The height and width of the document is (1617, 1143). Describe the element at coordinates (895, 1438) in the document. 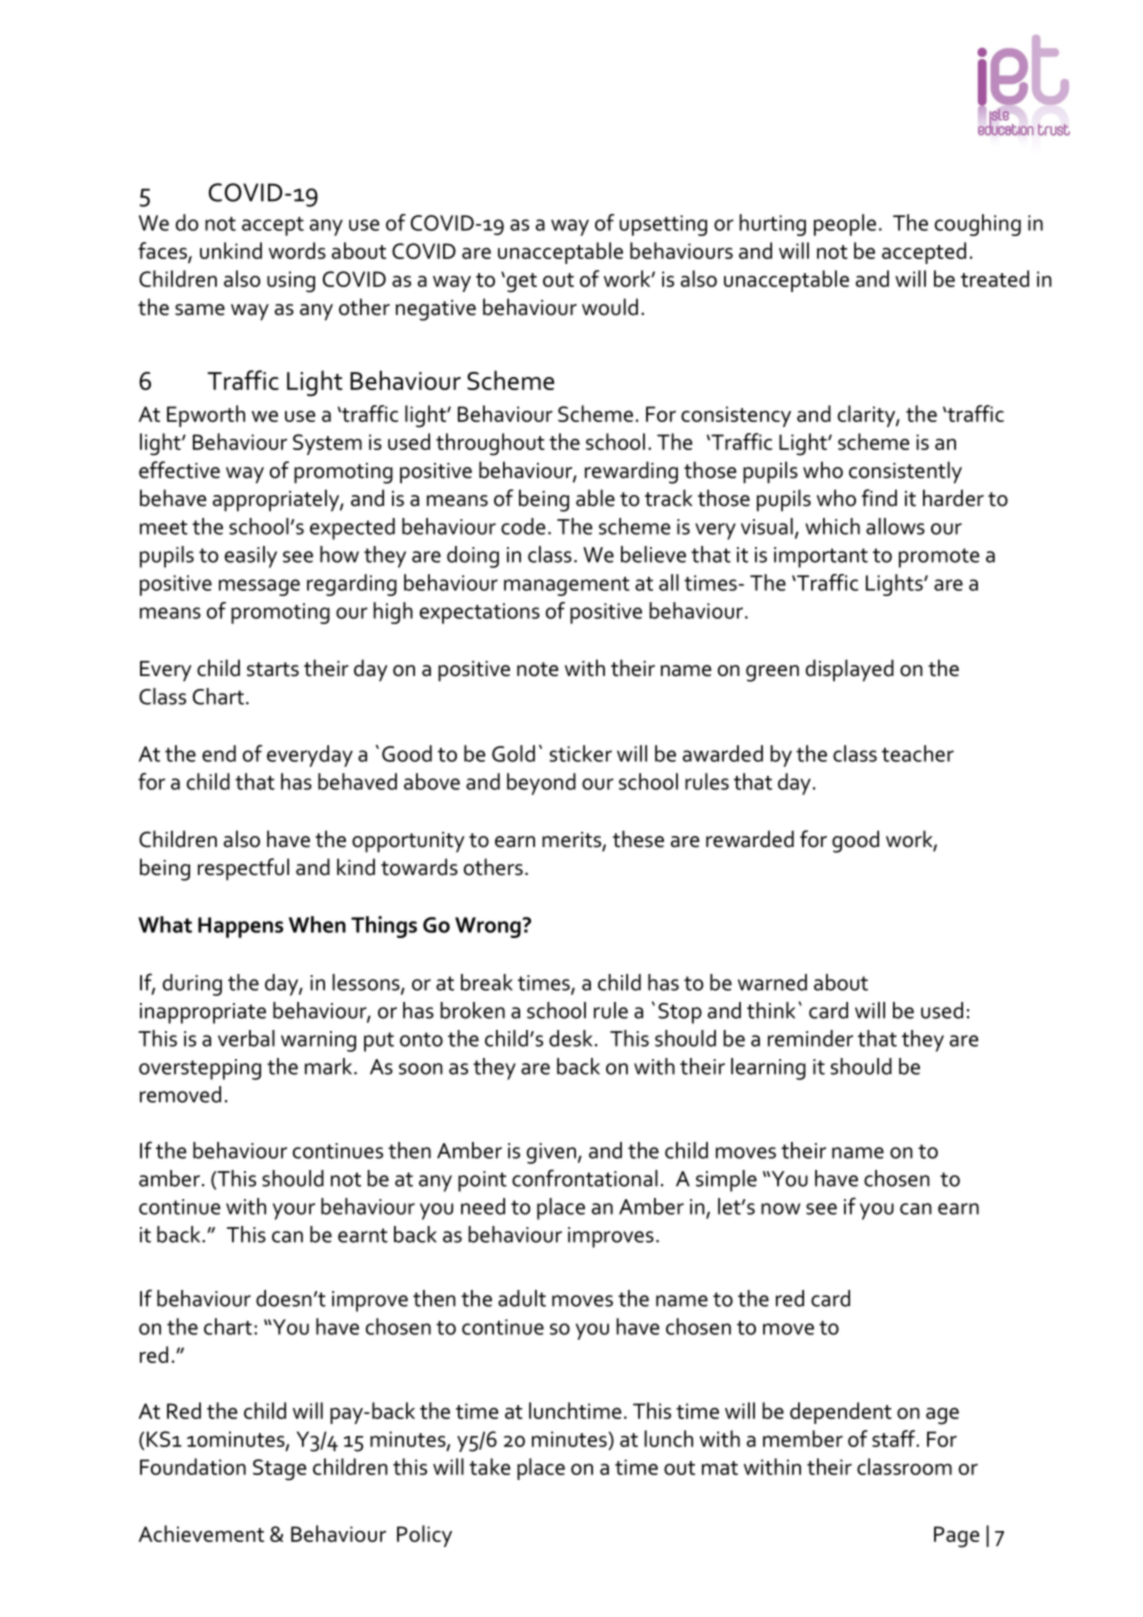

I see `staff` at that location.
